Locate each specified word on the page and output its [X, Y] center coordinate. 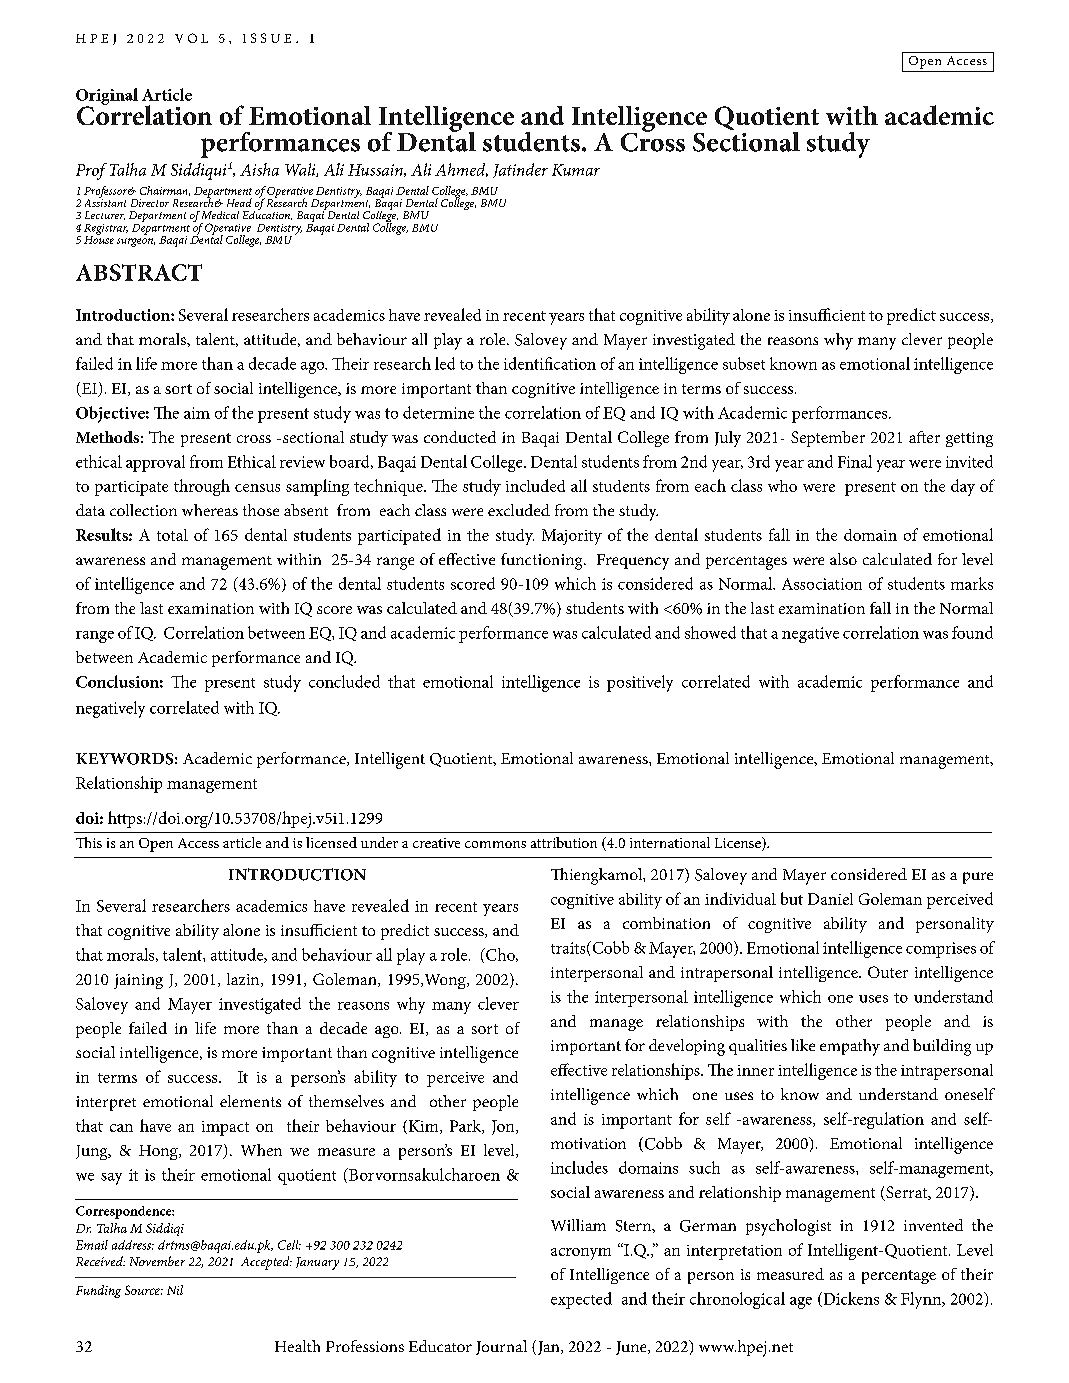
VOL [191, 38]
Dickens [850, 1299]
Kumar [576, 170]
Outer [888, 972]
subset [744, 363]
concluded [344, 681]
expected [581, 1300]
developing [687, 1047]
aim [197, 413]
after [924, 437]
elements [250, 1101]
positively [640, 683]
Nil [175, 1290]
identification [550, 363]
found [972, 632]
